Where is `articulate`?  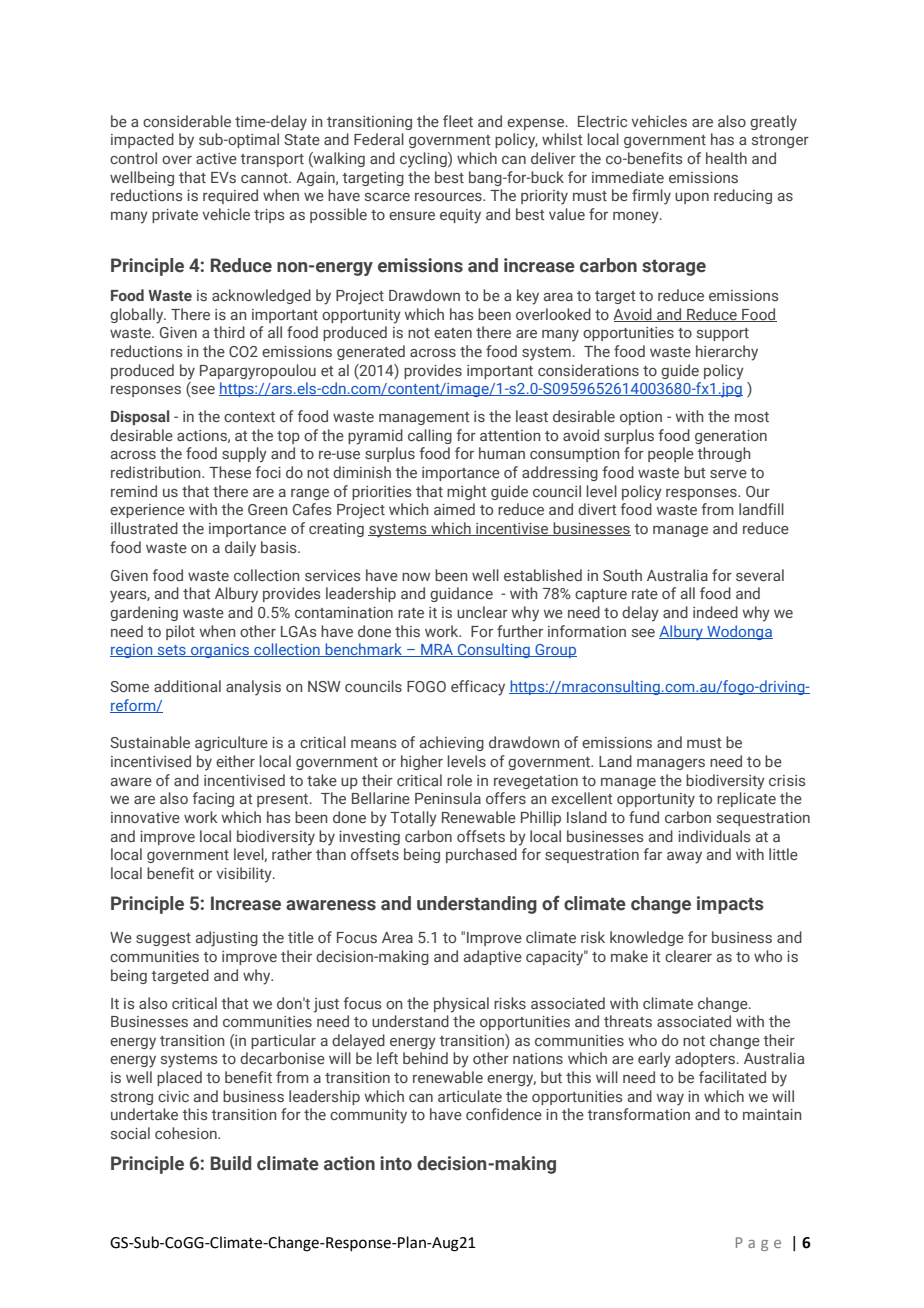
articulate is located at coordinates (470, 1096).
